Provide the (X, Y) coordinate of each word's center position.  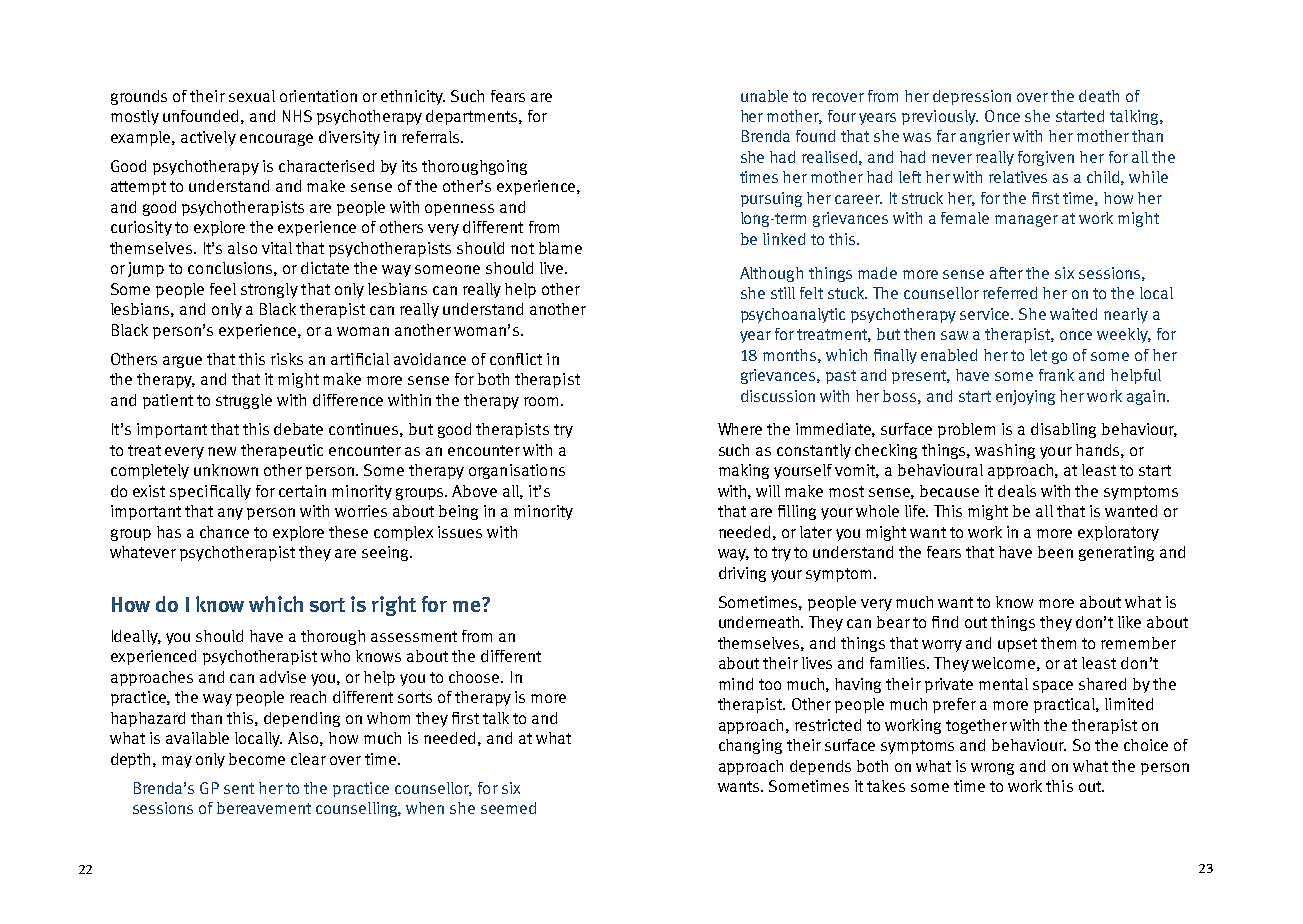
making (744, 471)
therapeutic (282, 451)
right (394, 606)
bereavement (264, 808)
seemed (508, 808)
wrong (992, 769)
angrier (985, 137)
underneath (760, 622)
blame (560, 248)
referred (1010, 293)
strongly (269, 290)
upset (1017, 645)
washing (1005, 451)
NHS (297, 116)
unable (764, 96)
